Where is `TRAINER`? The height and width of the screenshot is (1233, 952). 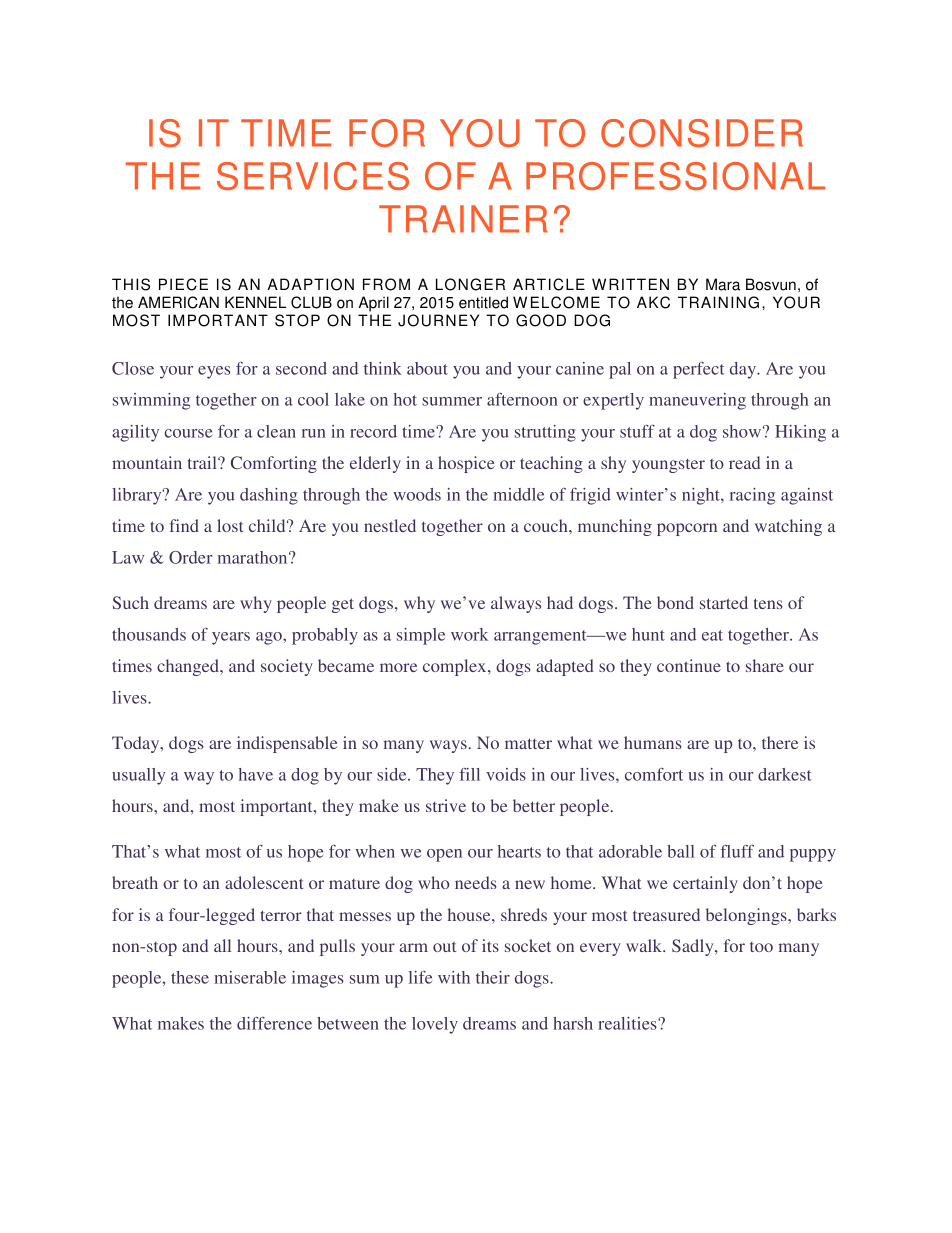 TRAINER is located at coordinates (463, 219).
